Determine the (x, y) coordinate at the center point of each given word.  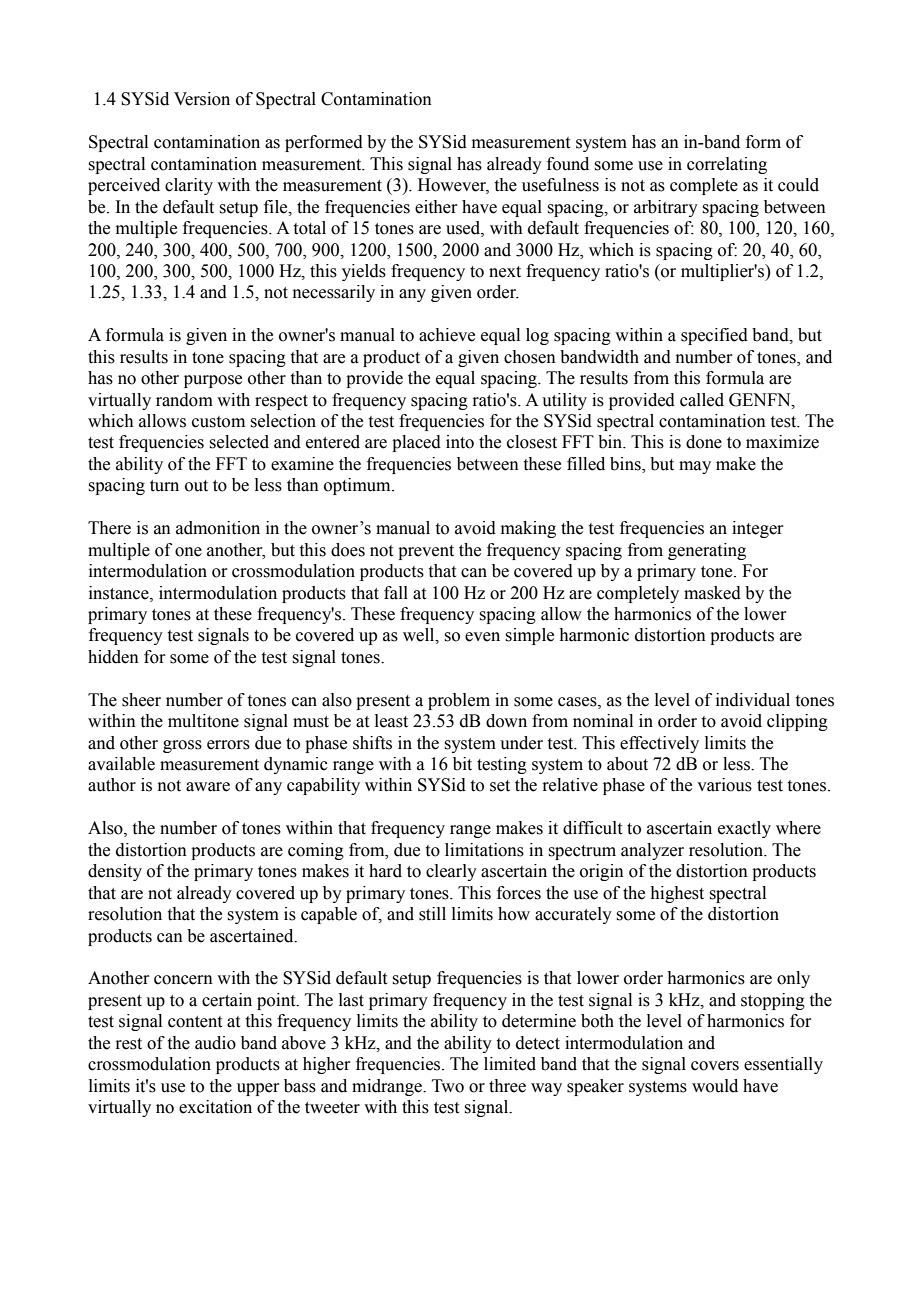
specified (714, 336)
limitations (484, 850)
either (436, 207)
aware (208, 787)
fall (396, 593)
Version (202, 99)
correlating (727, 165)
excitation (215, 1107)
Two (448, 1086)
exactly (744, 829)
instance (120, 593)
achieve (447, 335)
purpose (213, 381)
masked (712, 593)
